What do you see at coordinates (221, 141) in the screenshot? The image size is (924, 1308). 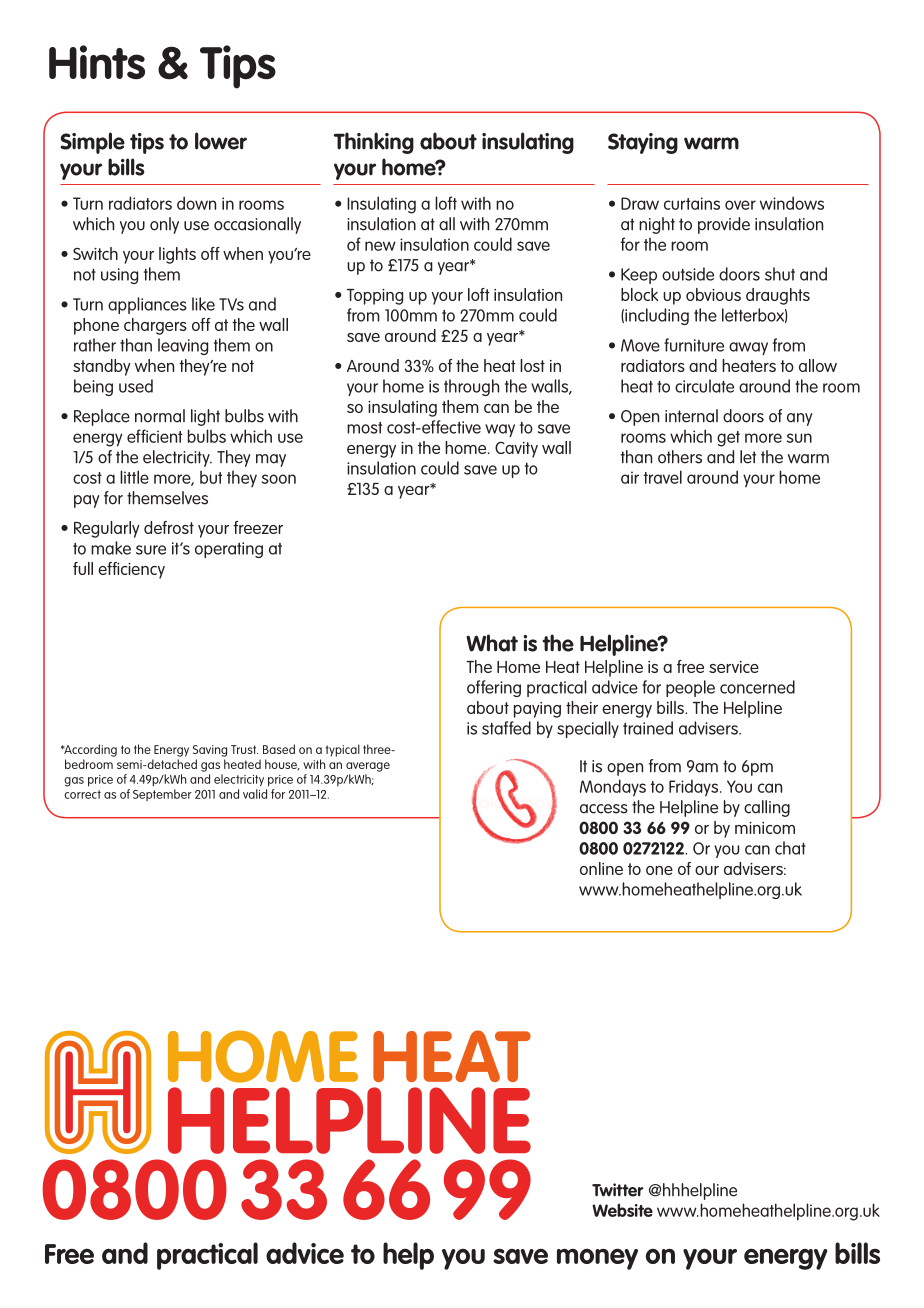 I see `lower` at bounding box center [221, 141].
